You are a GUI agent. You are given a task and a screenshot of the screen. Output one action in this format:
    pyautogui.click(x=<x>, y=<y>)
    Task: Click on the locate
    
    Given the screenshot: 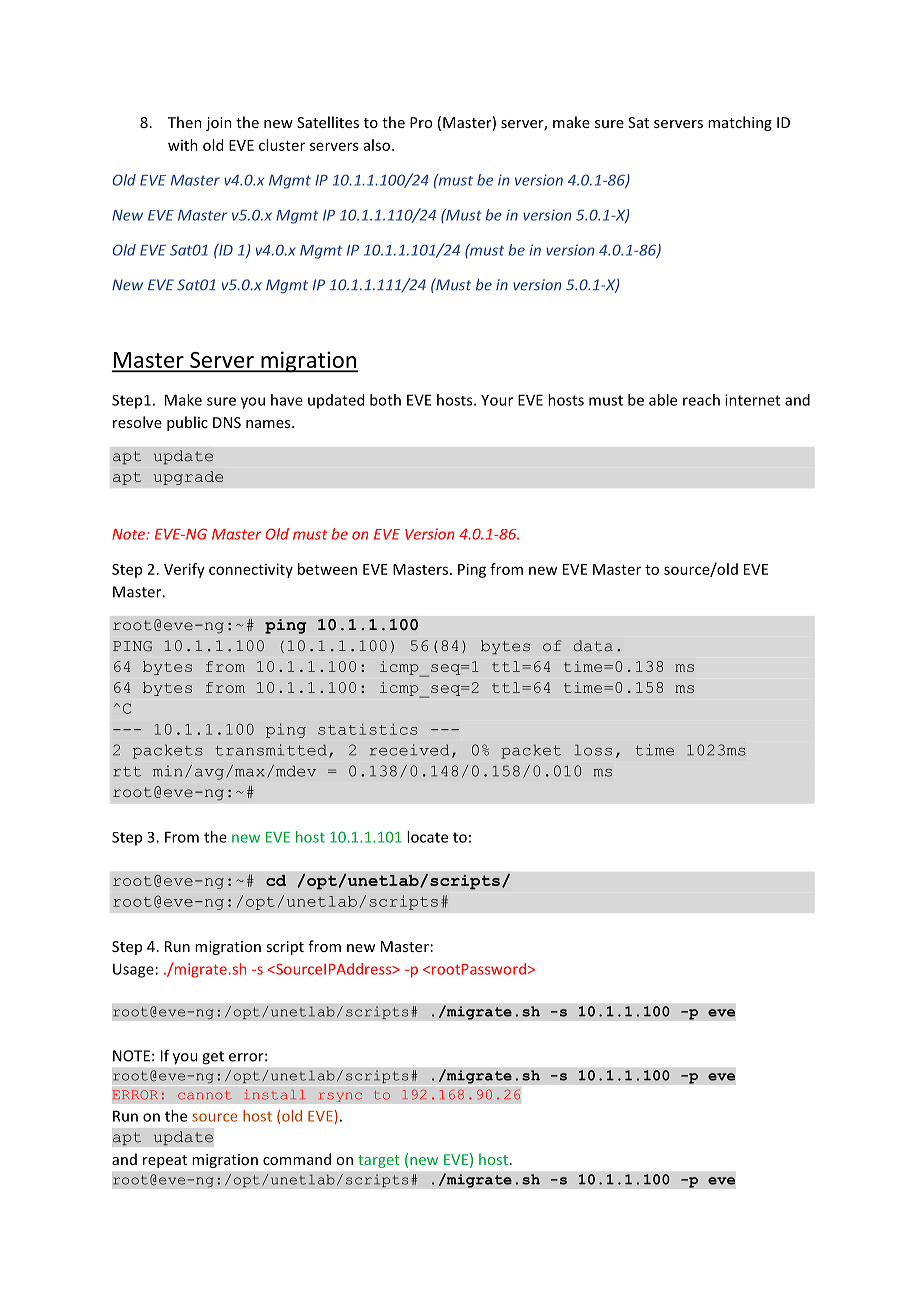 What is the action you would take?
    pyautogui.click(x=427, y=837)
